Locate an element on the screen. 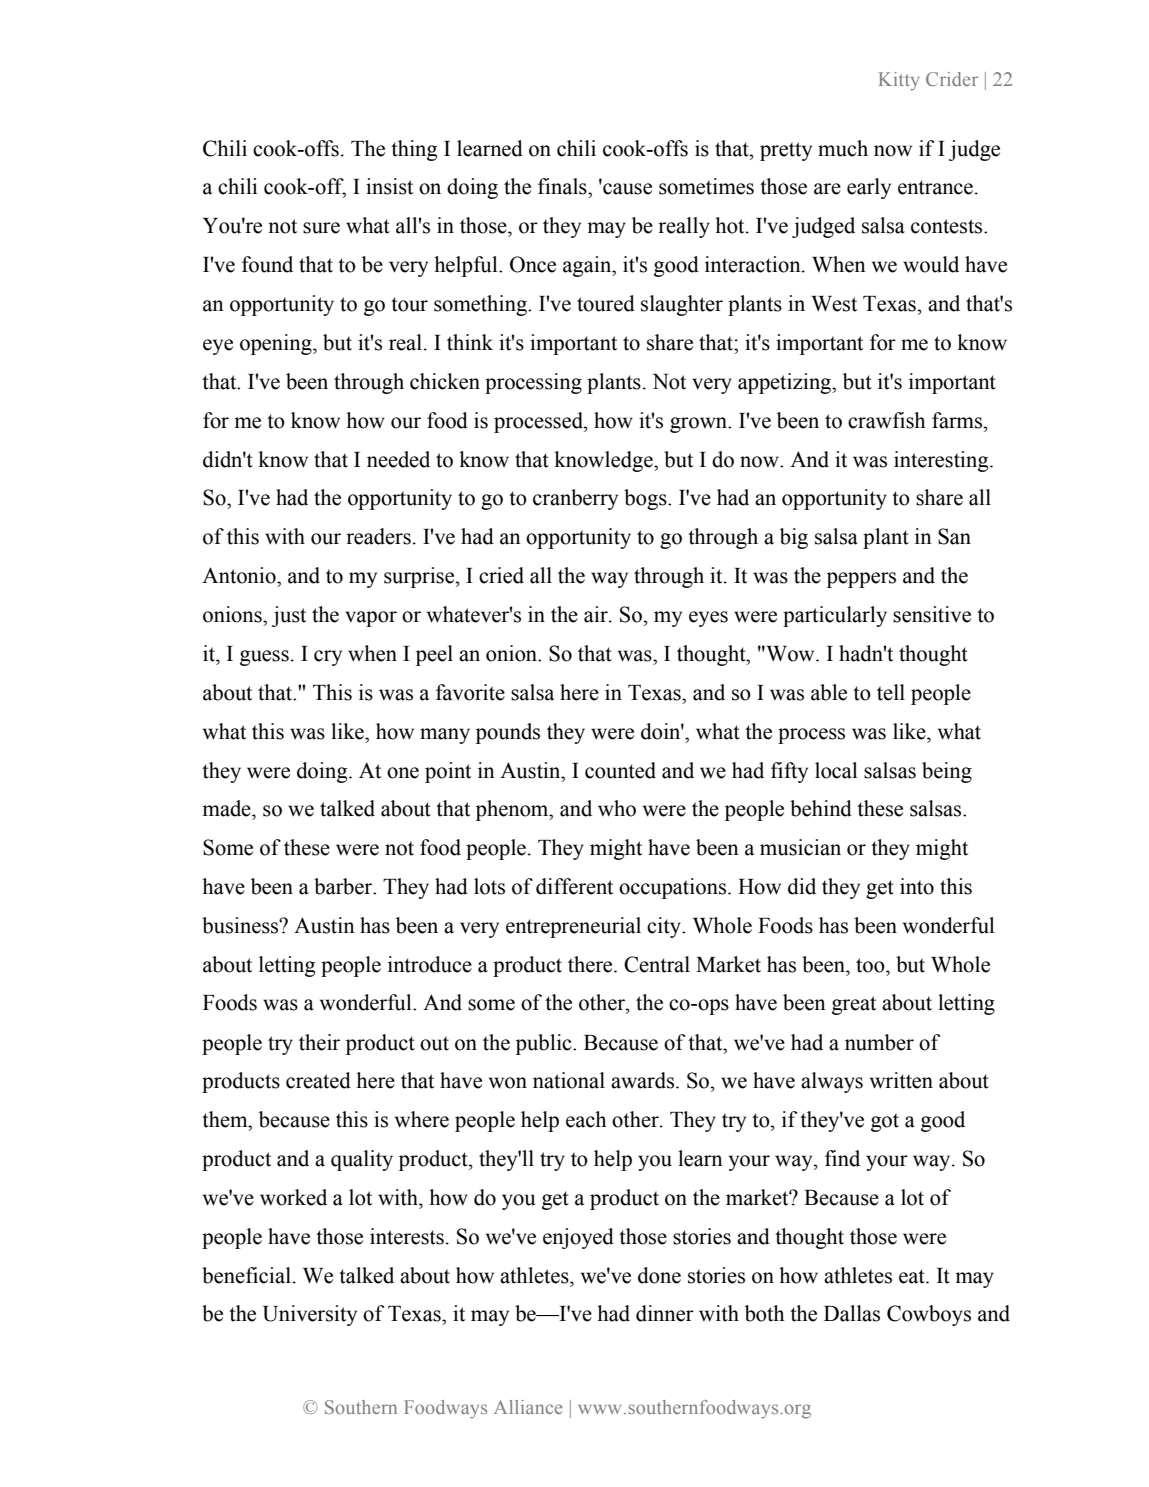 The height and width of the screenshot is (1487, 1149). much is located at coordinates (843, 148).
